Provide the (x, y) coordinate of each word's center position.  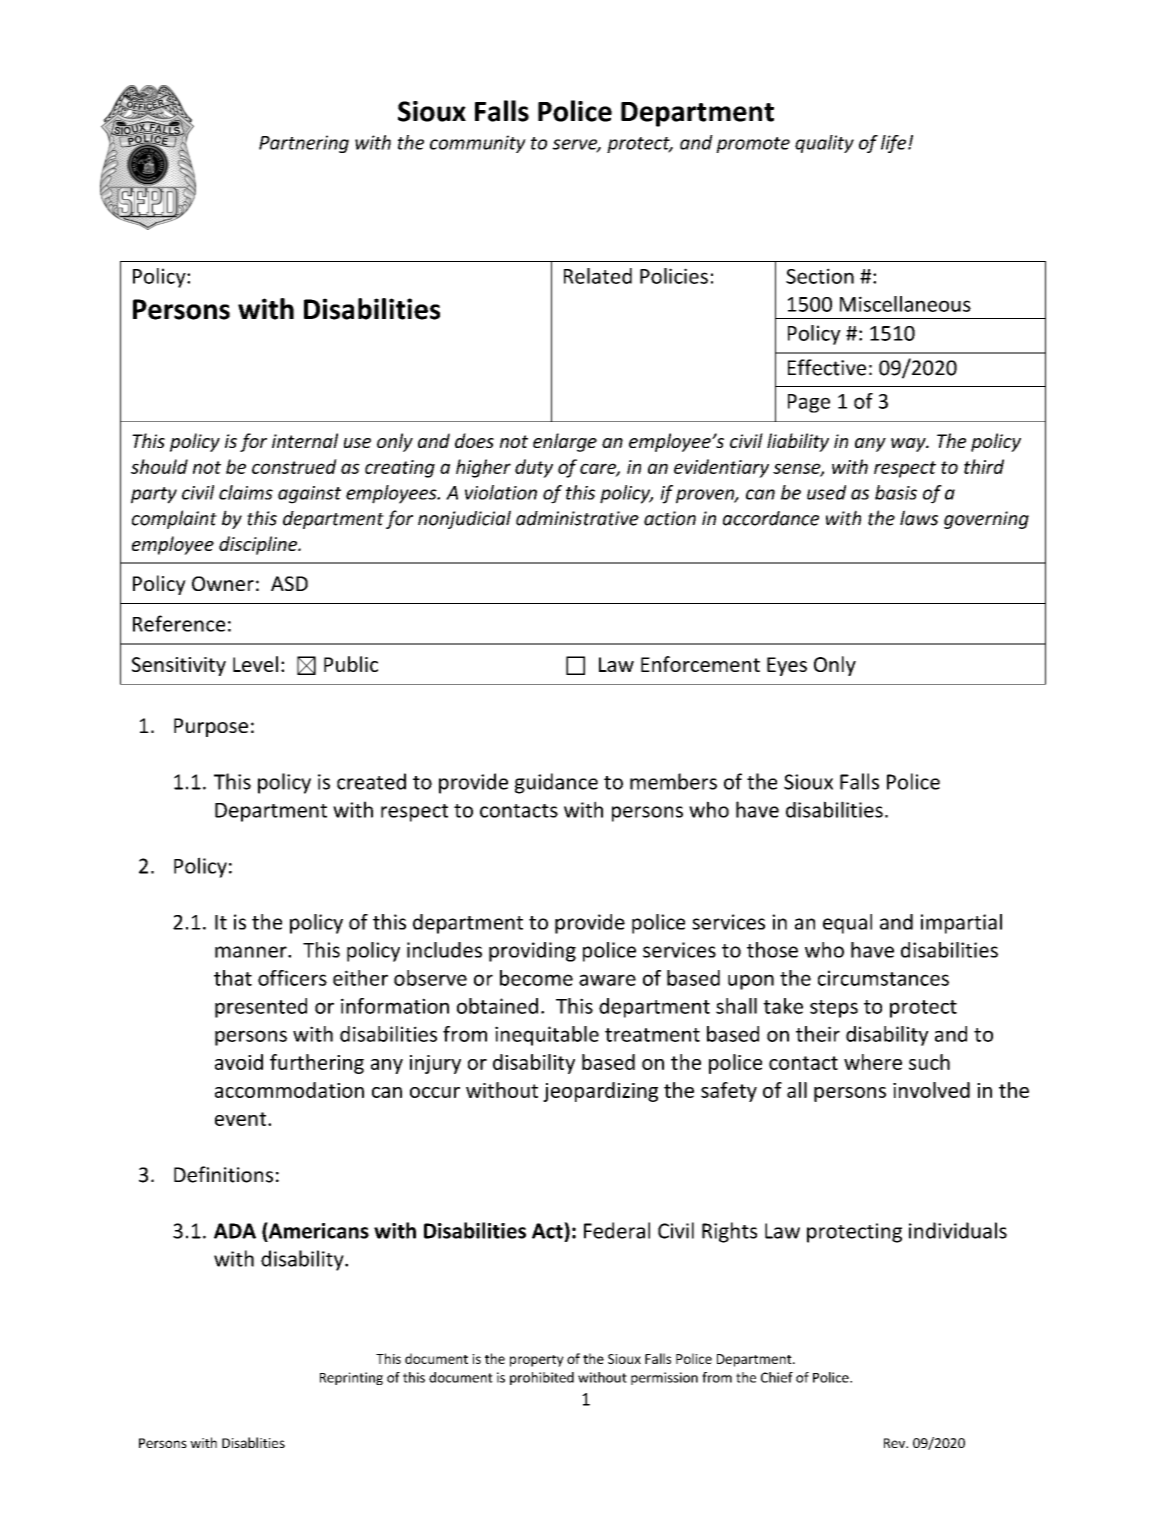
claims (246, 492)
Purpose (211, 727)
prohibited (542, 1378)
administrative (577, 518)
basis (896, 492)
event (242, 1119)
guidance (556, 783)
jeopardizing (600, 1092)
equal (847, 924)
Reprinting (351, 1378)
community (478, 144)
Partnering (304, 144)
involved (931, 1090)
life (893, 144)
